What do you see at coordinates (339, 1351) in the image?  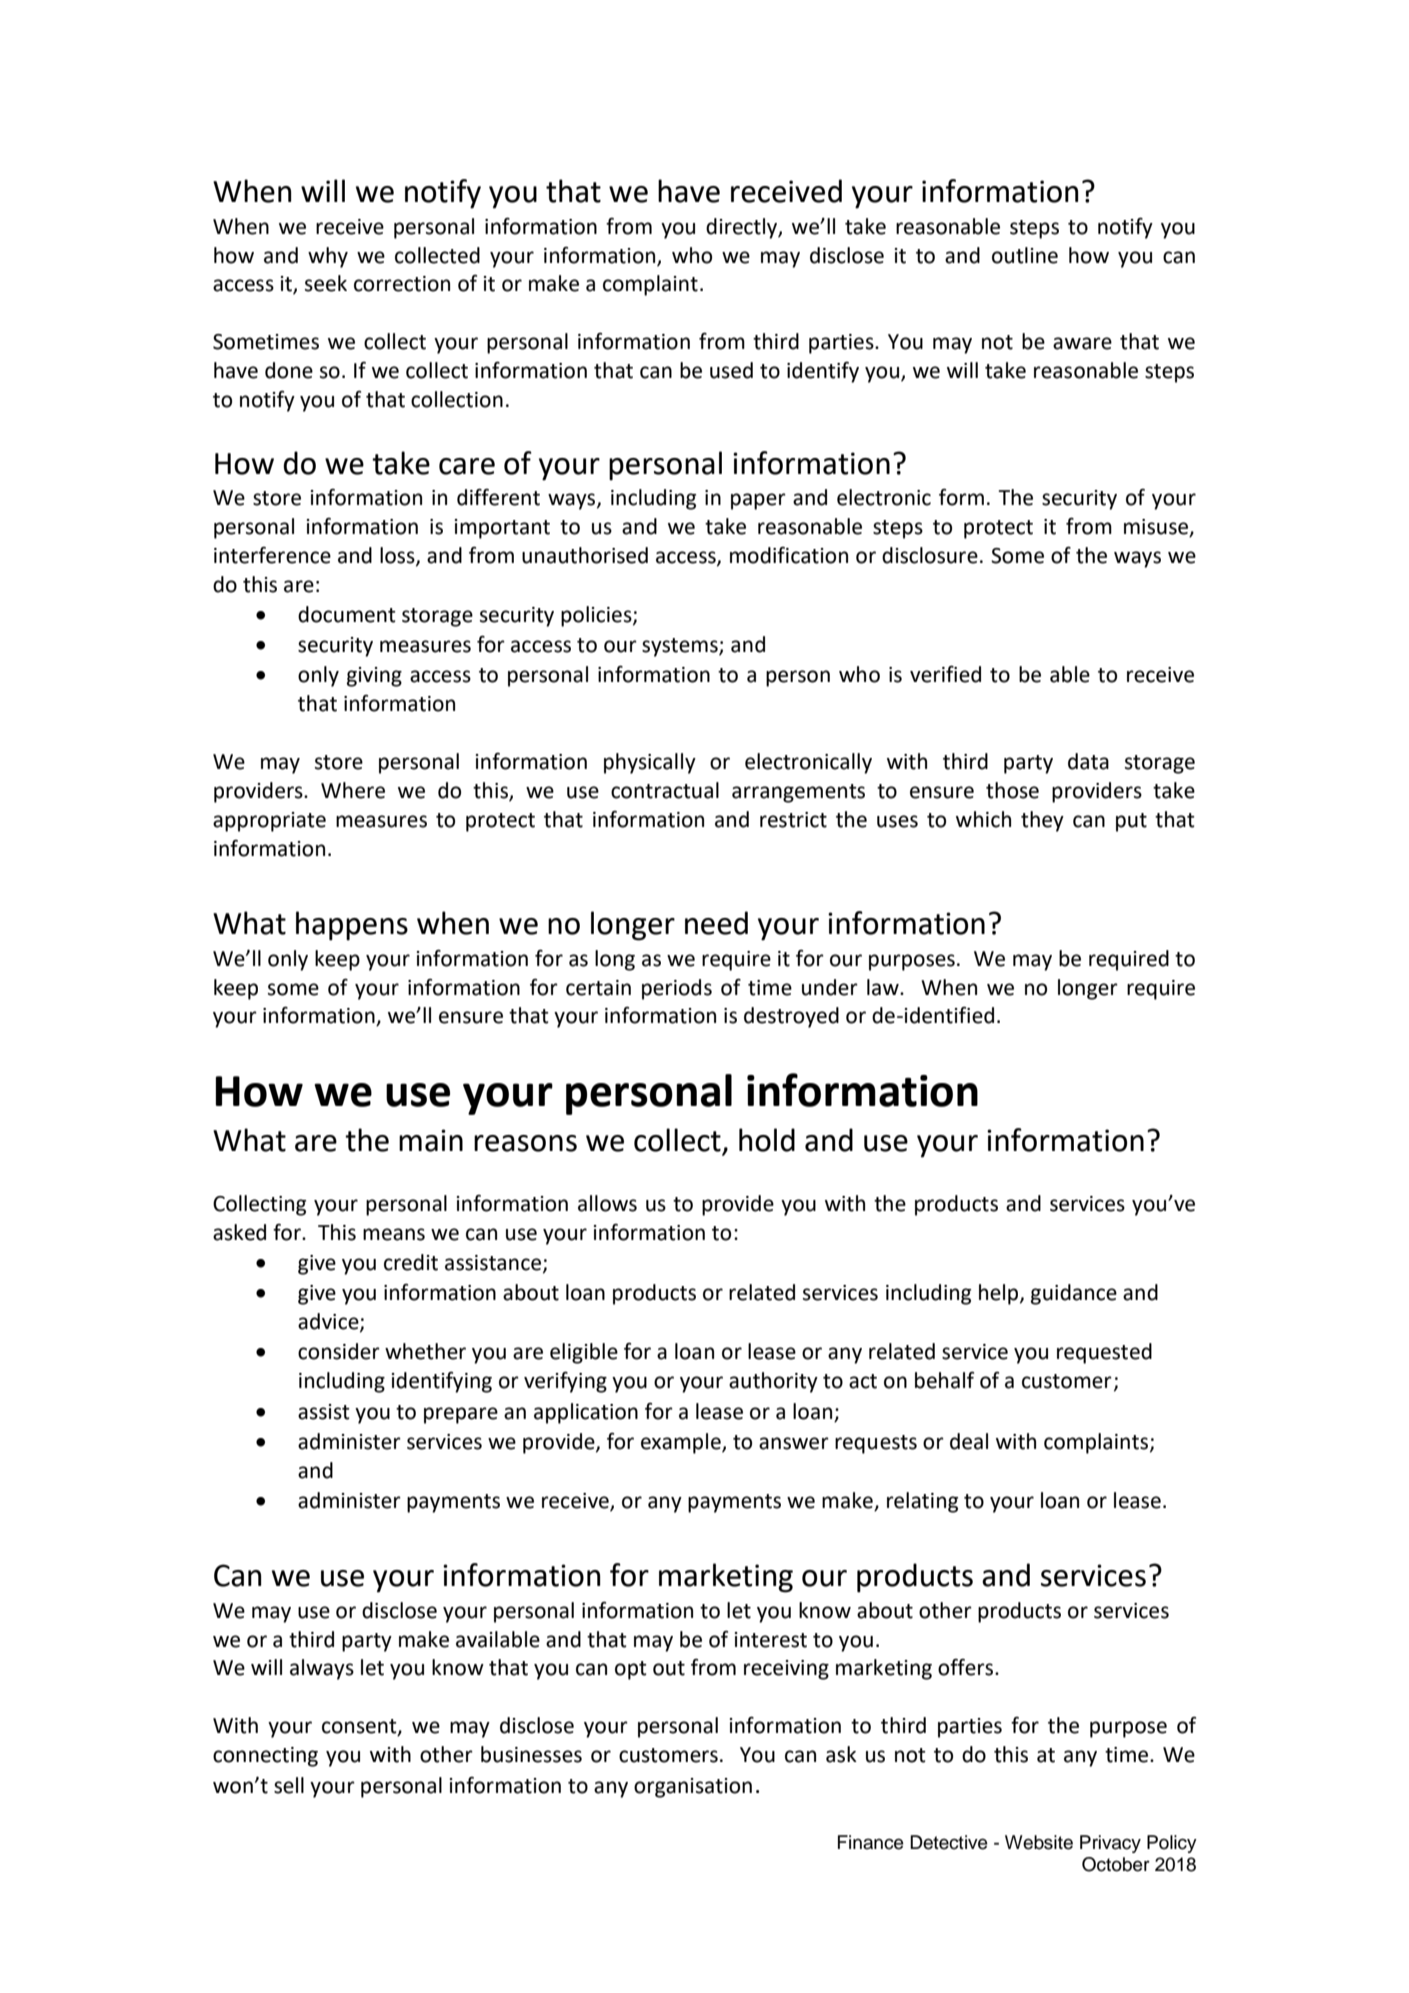 I see `consider` at bounding box center [339, 1351].
